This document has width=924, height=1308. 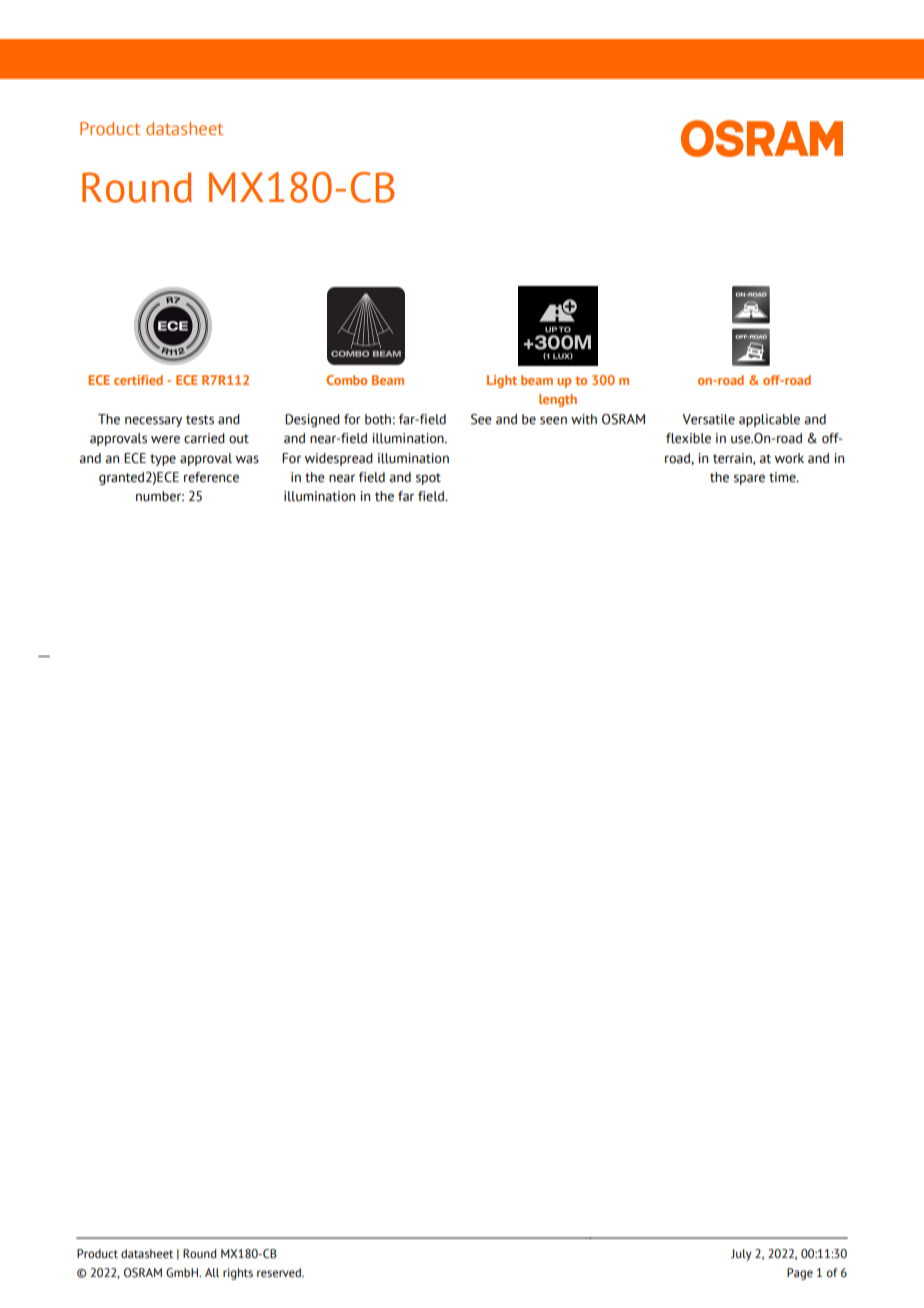 What do you see at coordinates (428, 479) in the document?
I see `spot` at bounding box center [428, 479].
